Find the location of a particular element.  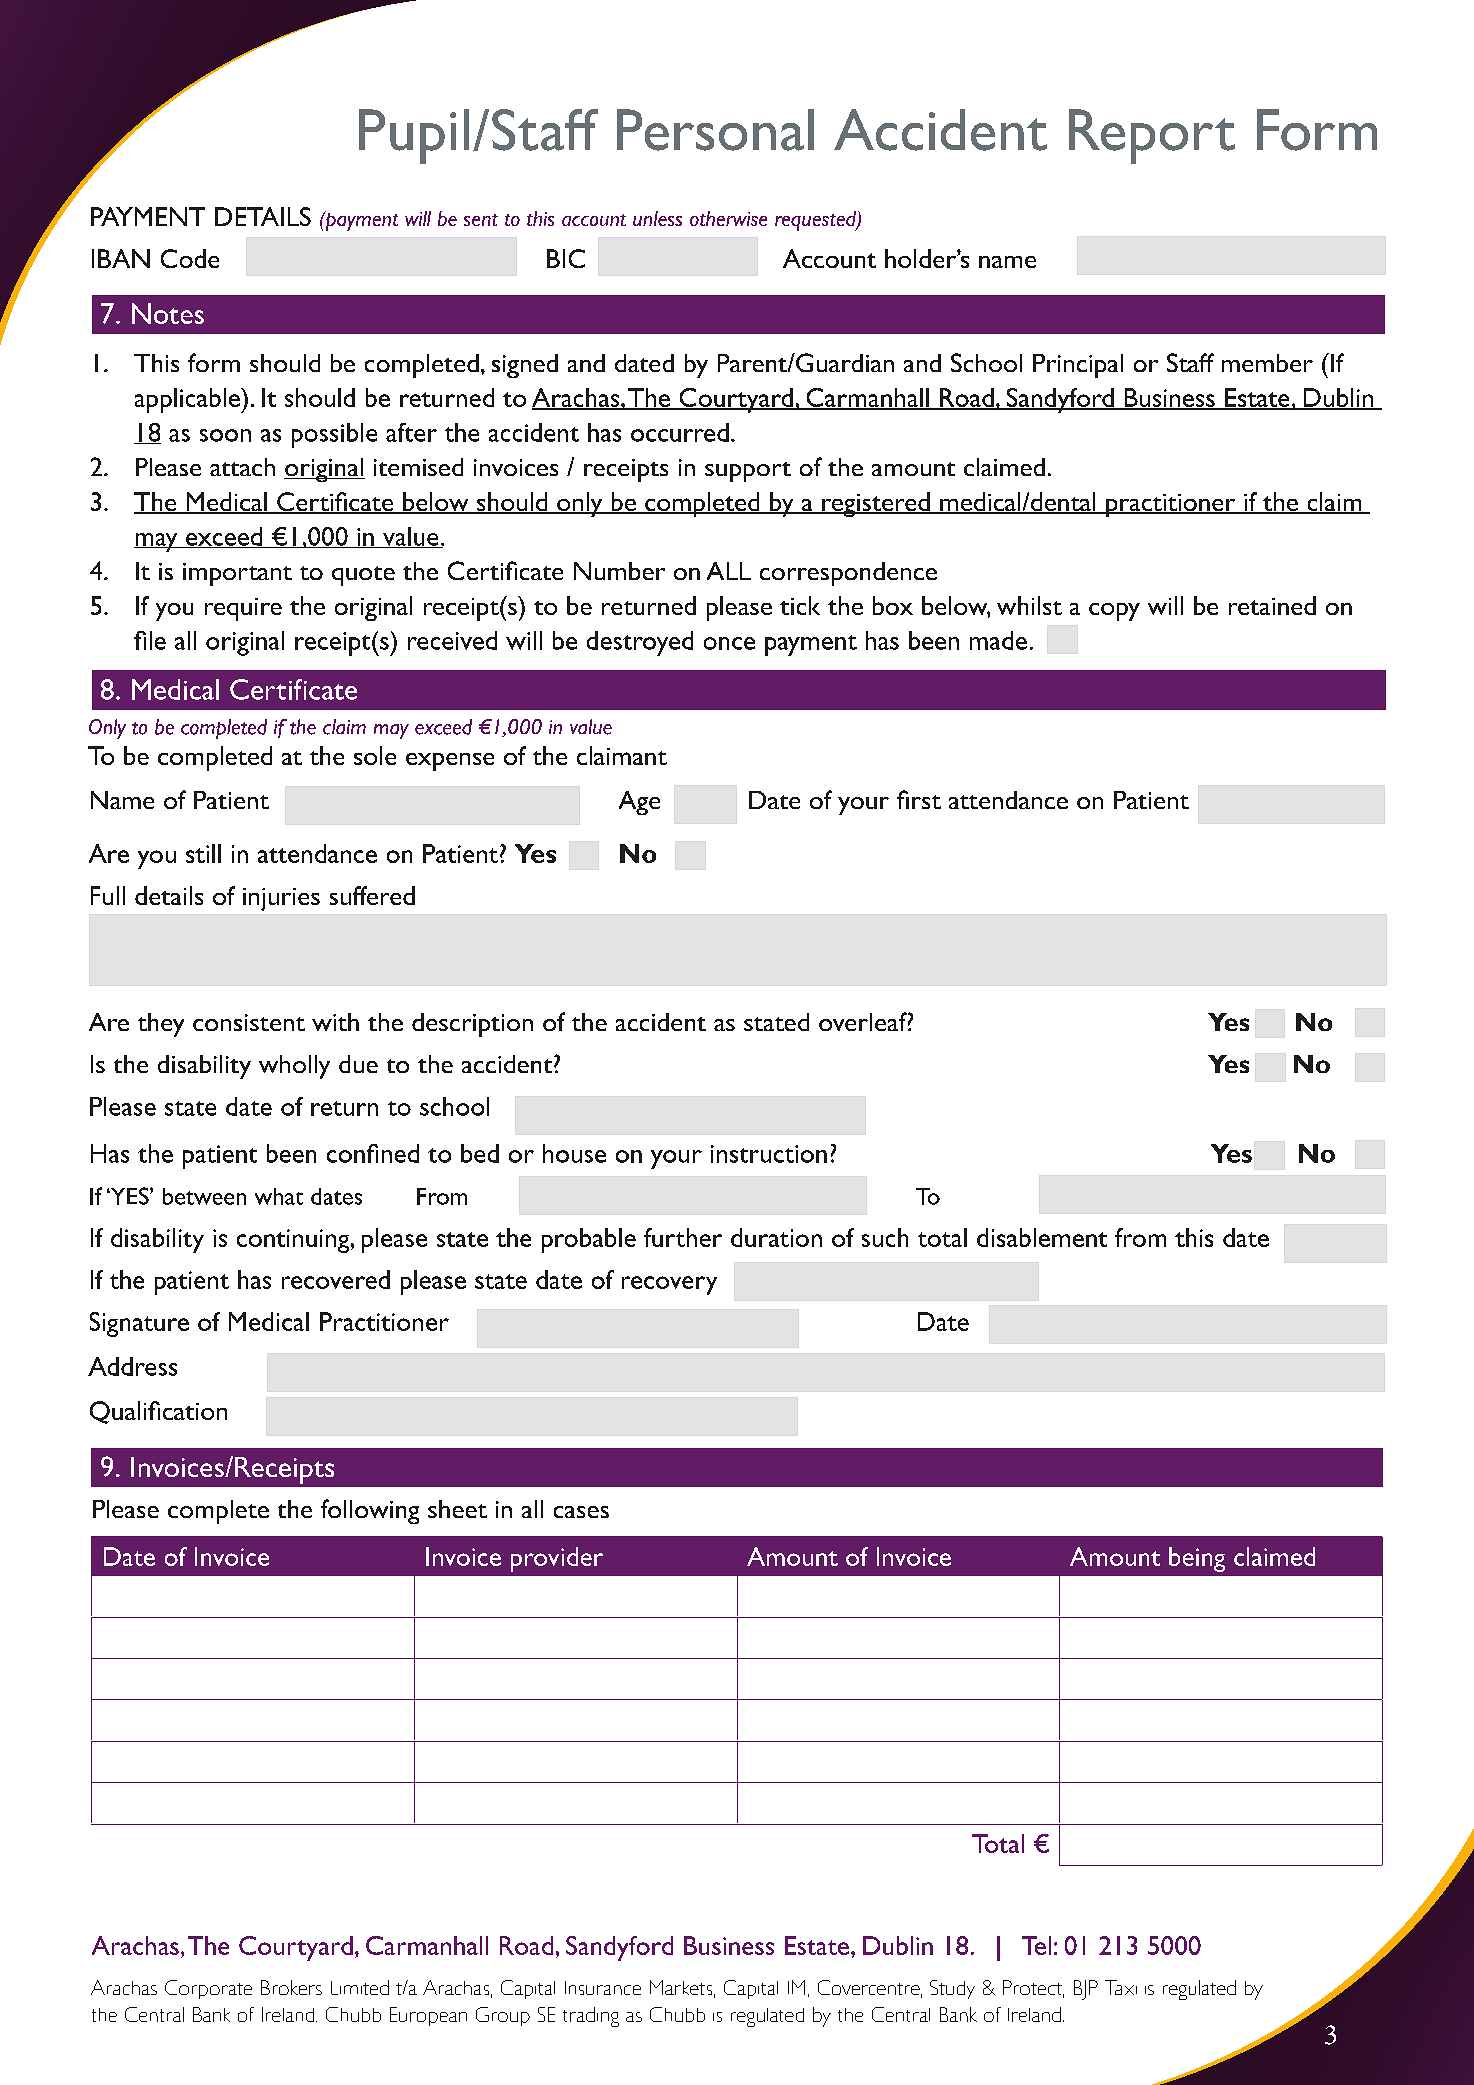

instruction is located at coordinates (769, 1154).
